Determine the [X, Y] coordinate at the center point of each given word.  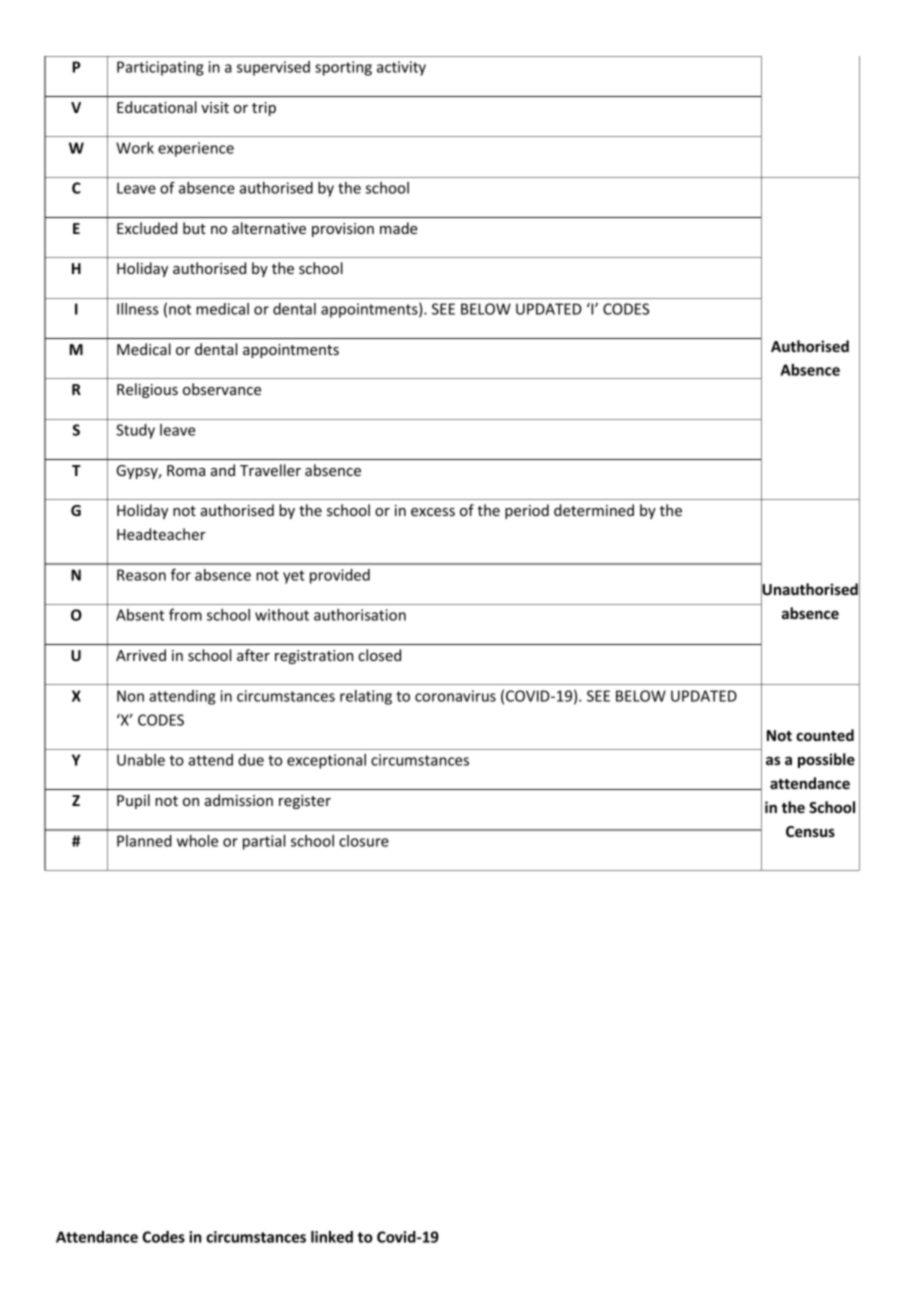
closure [364, 841]
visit [215, 107]
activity [401, 68]
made [399, 228]
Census [810, 831]
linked [332, 1237]
